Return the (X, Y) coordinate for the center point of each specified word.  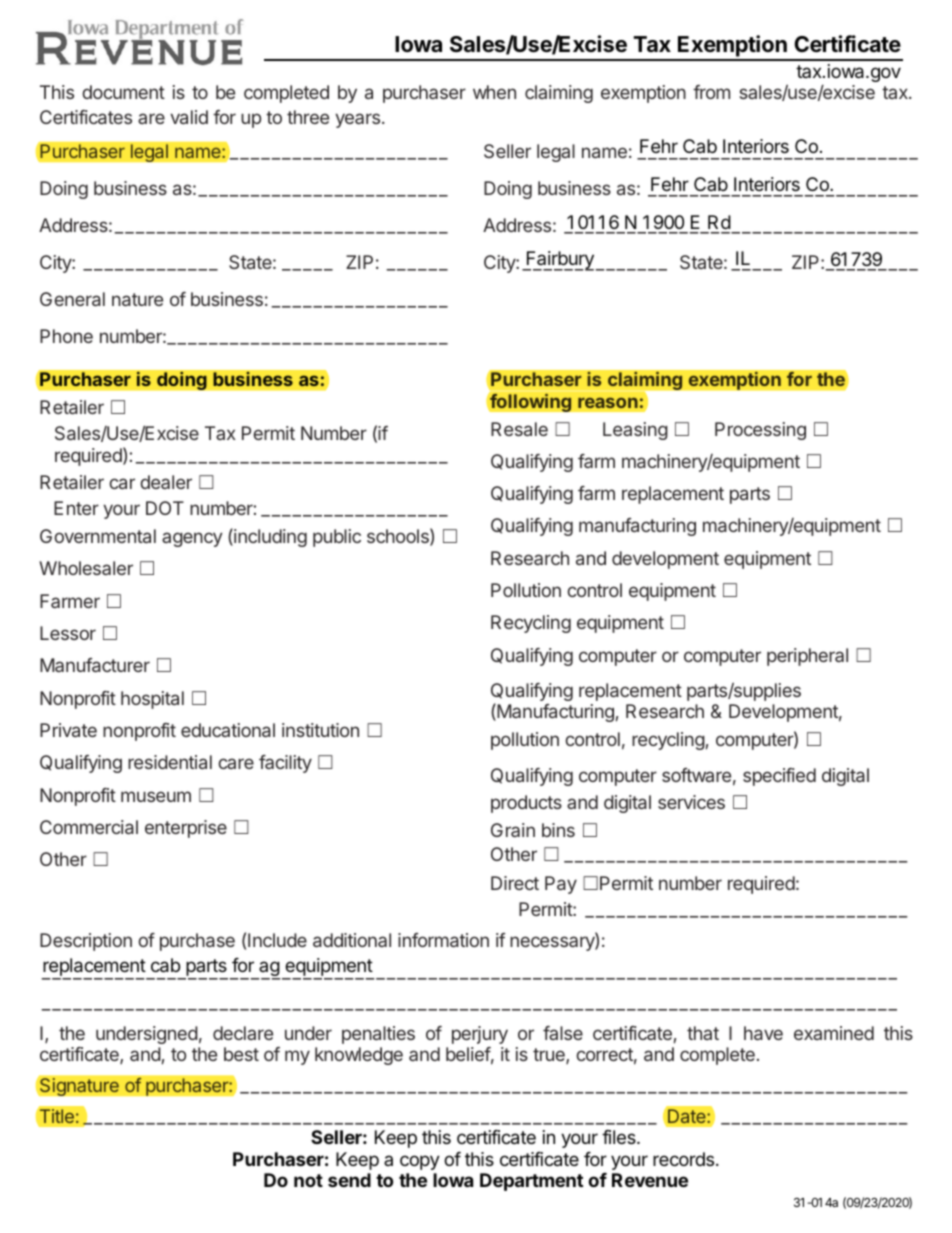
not (308, 1180)
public (337, 538)
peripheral (807, 657)
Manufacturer (95, 665)
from (711, 92)
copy (420, 1162)
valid (189, 117)
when (494, 92)
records (685, 1159)
